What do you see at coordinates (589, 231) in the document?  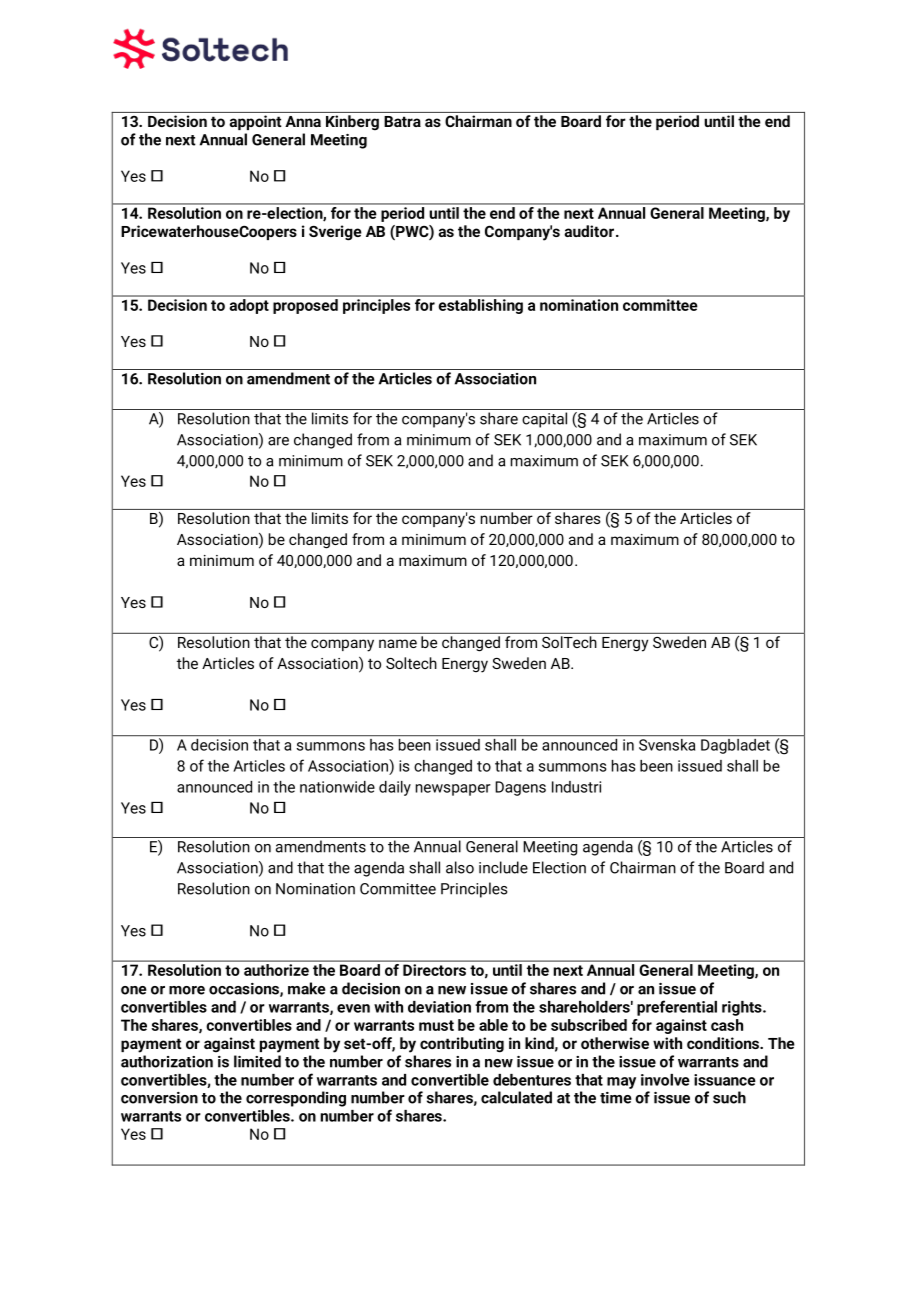 I see `auditor` at bounding box center [589, 231].
